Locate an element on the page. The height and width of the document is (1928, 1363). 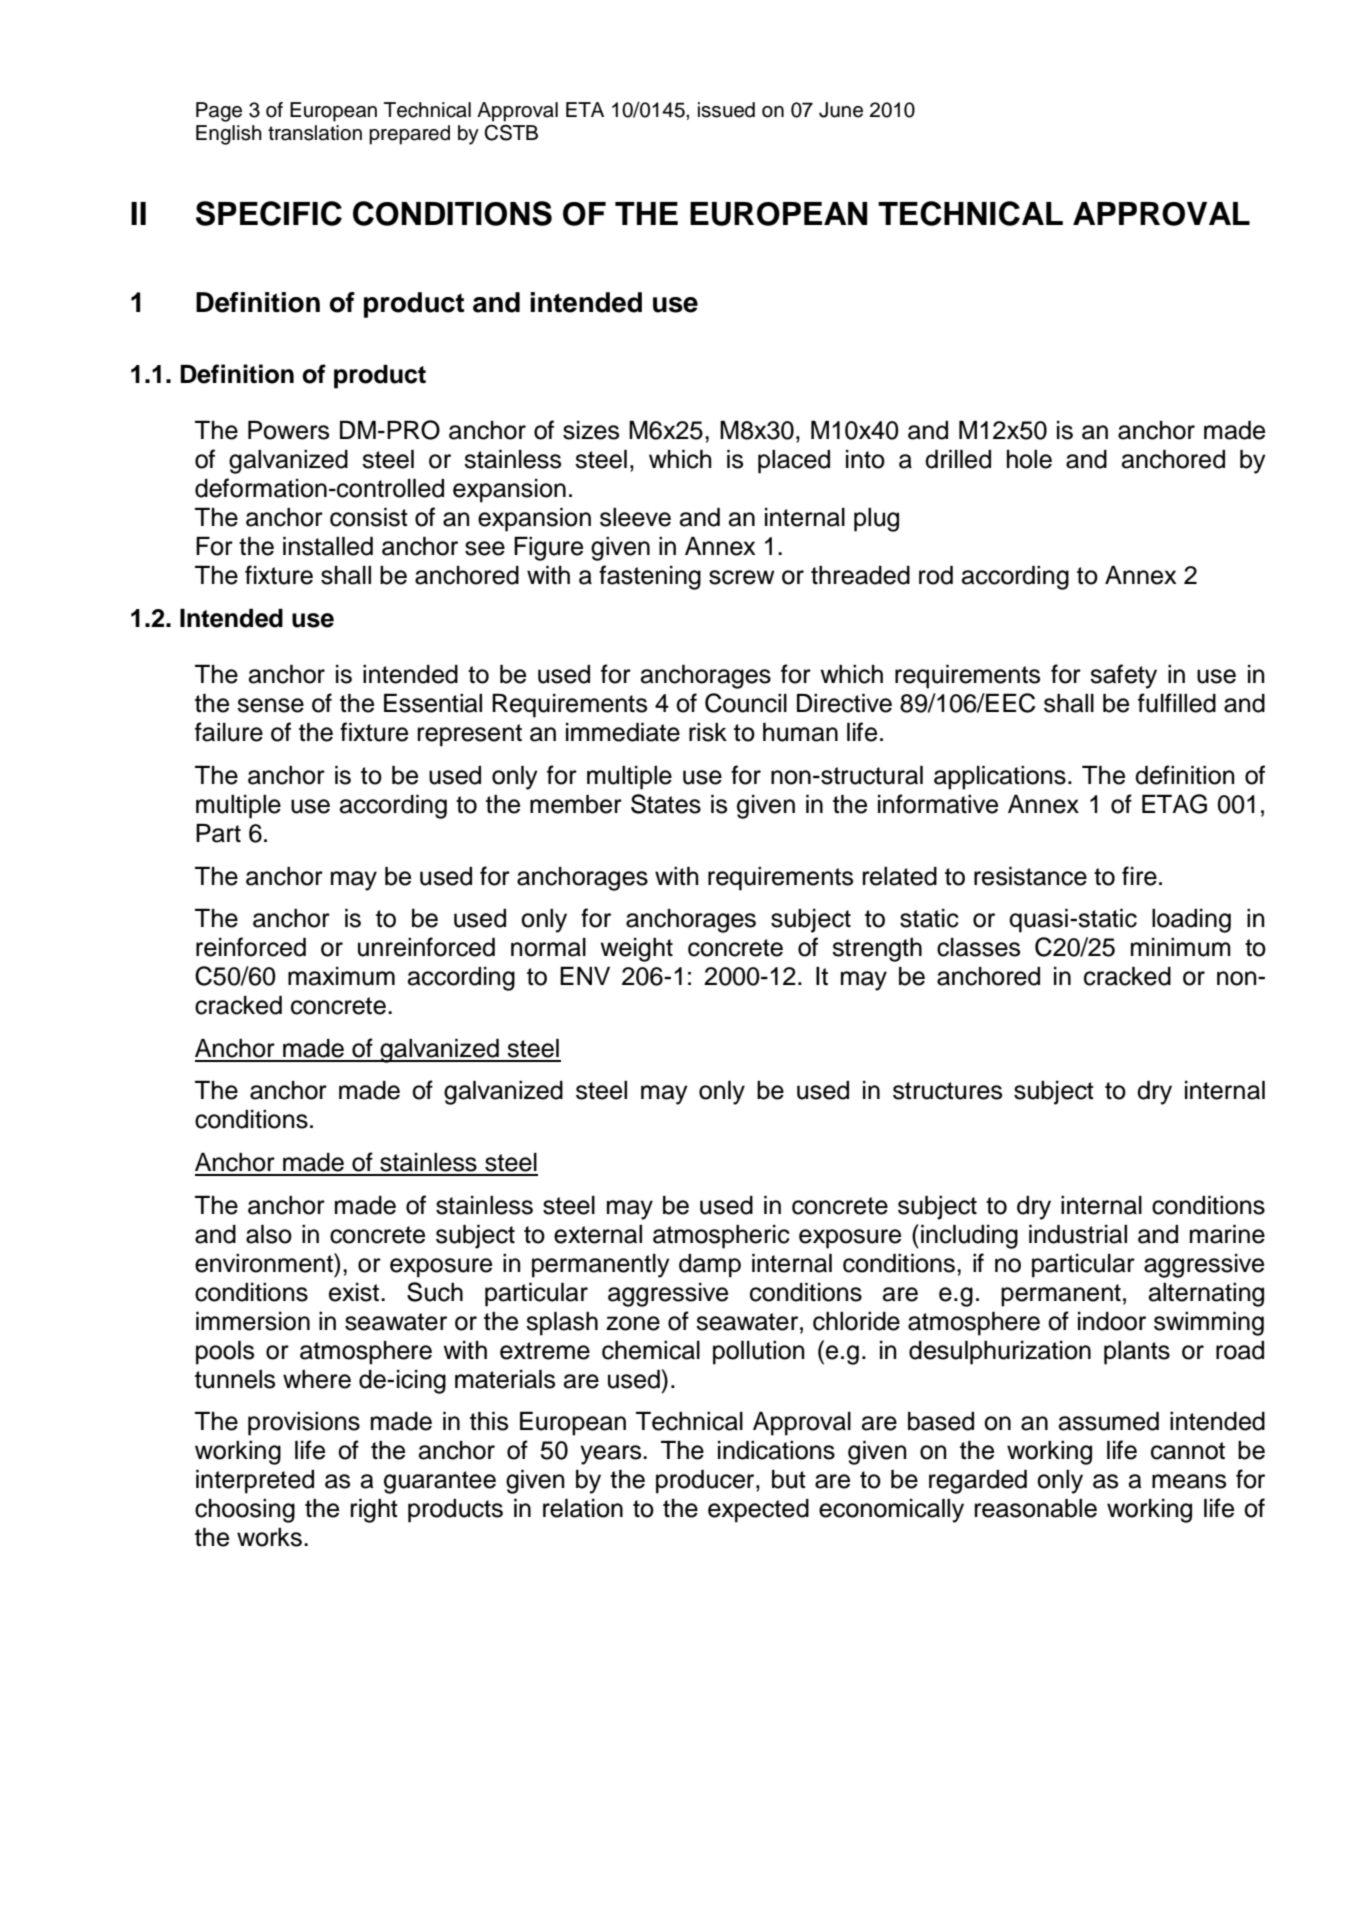
minimum is located at coordinates (1181, 947).
